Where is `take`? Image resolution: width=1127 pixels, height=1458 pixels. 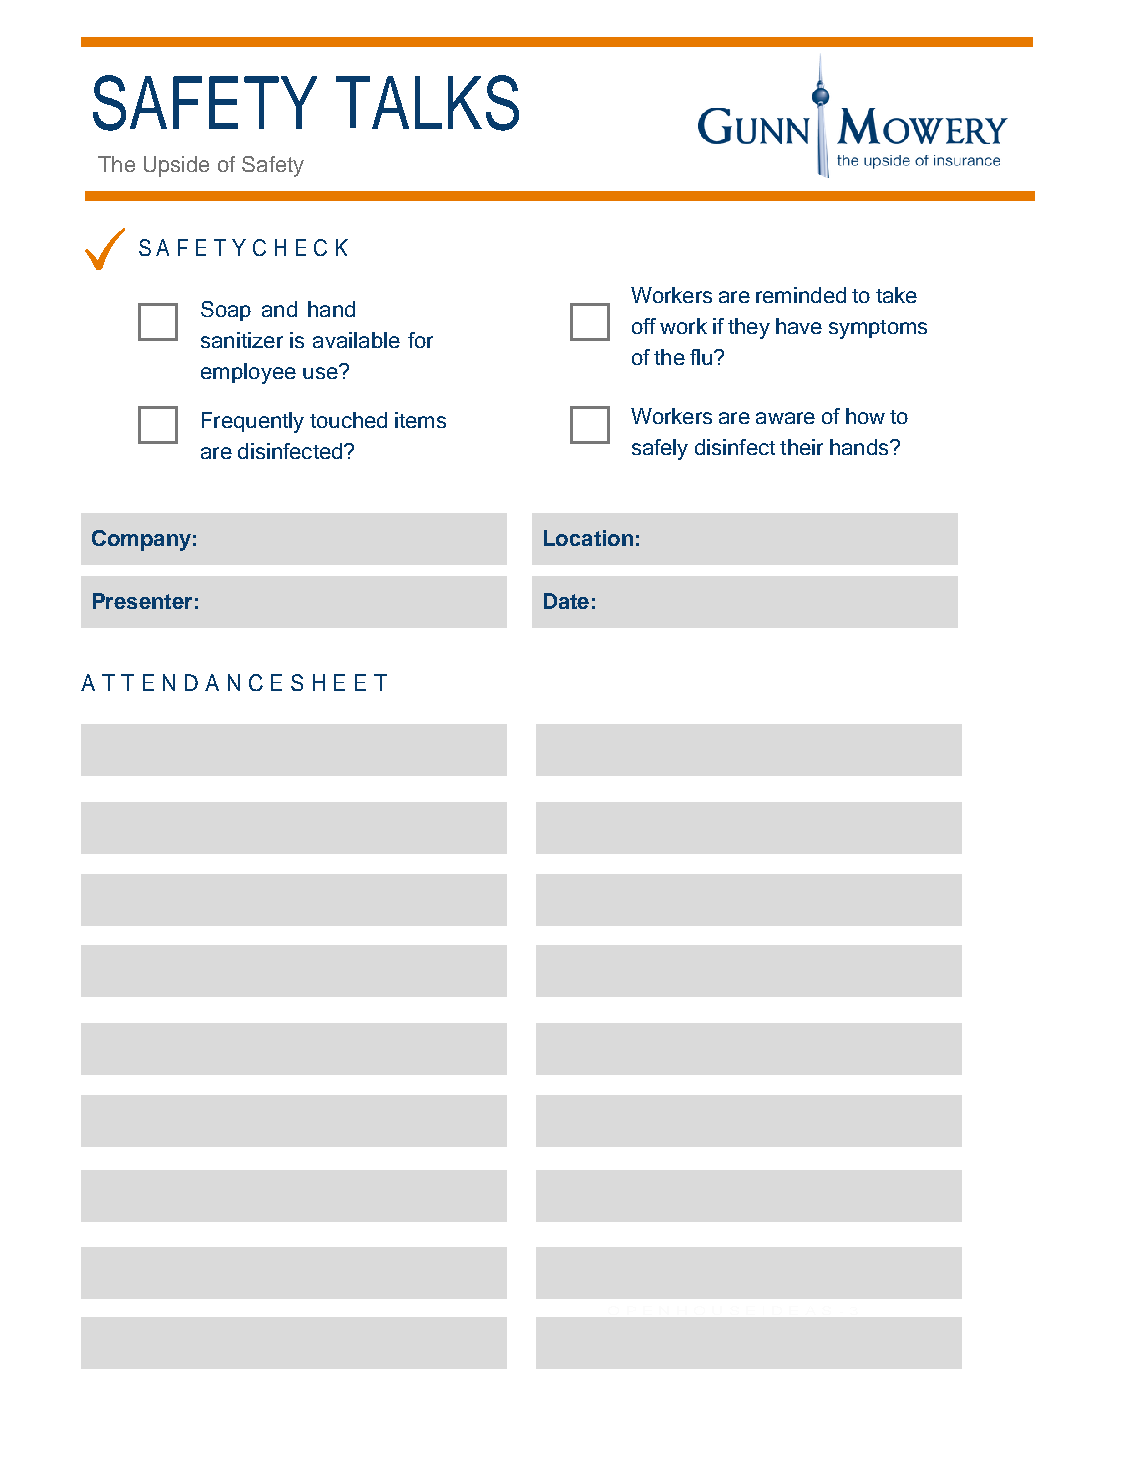 take is located at coordinates (896, 295).
